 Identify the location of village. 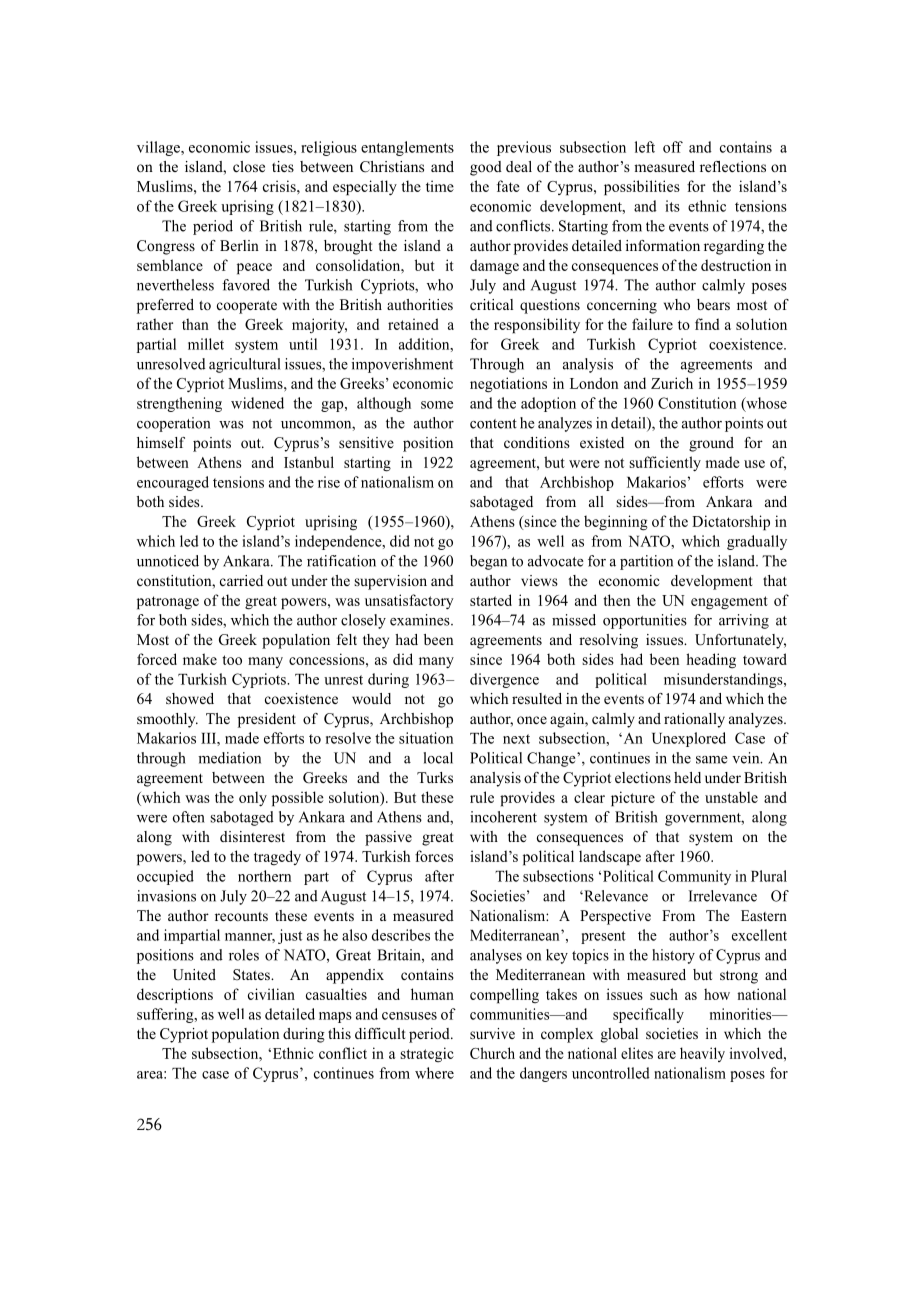
(159, 148).
